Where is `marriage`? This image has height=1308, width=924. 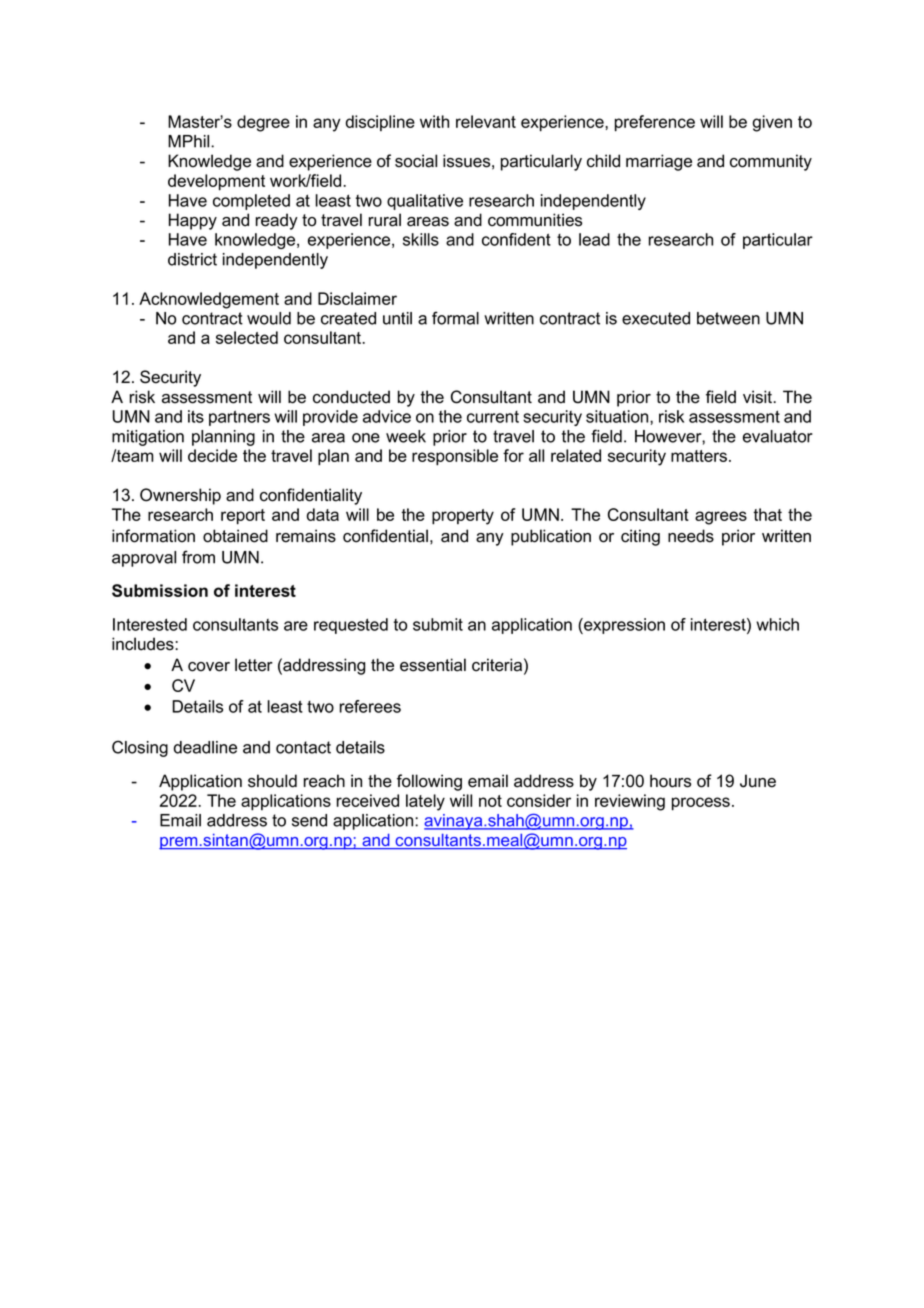
marriage is located at coordinates (659, 162).
